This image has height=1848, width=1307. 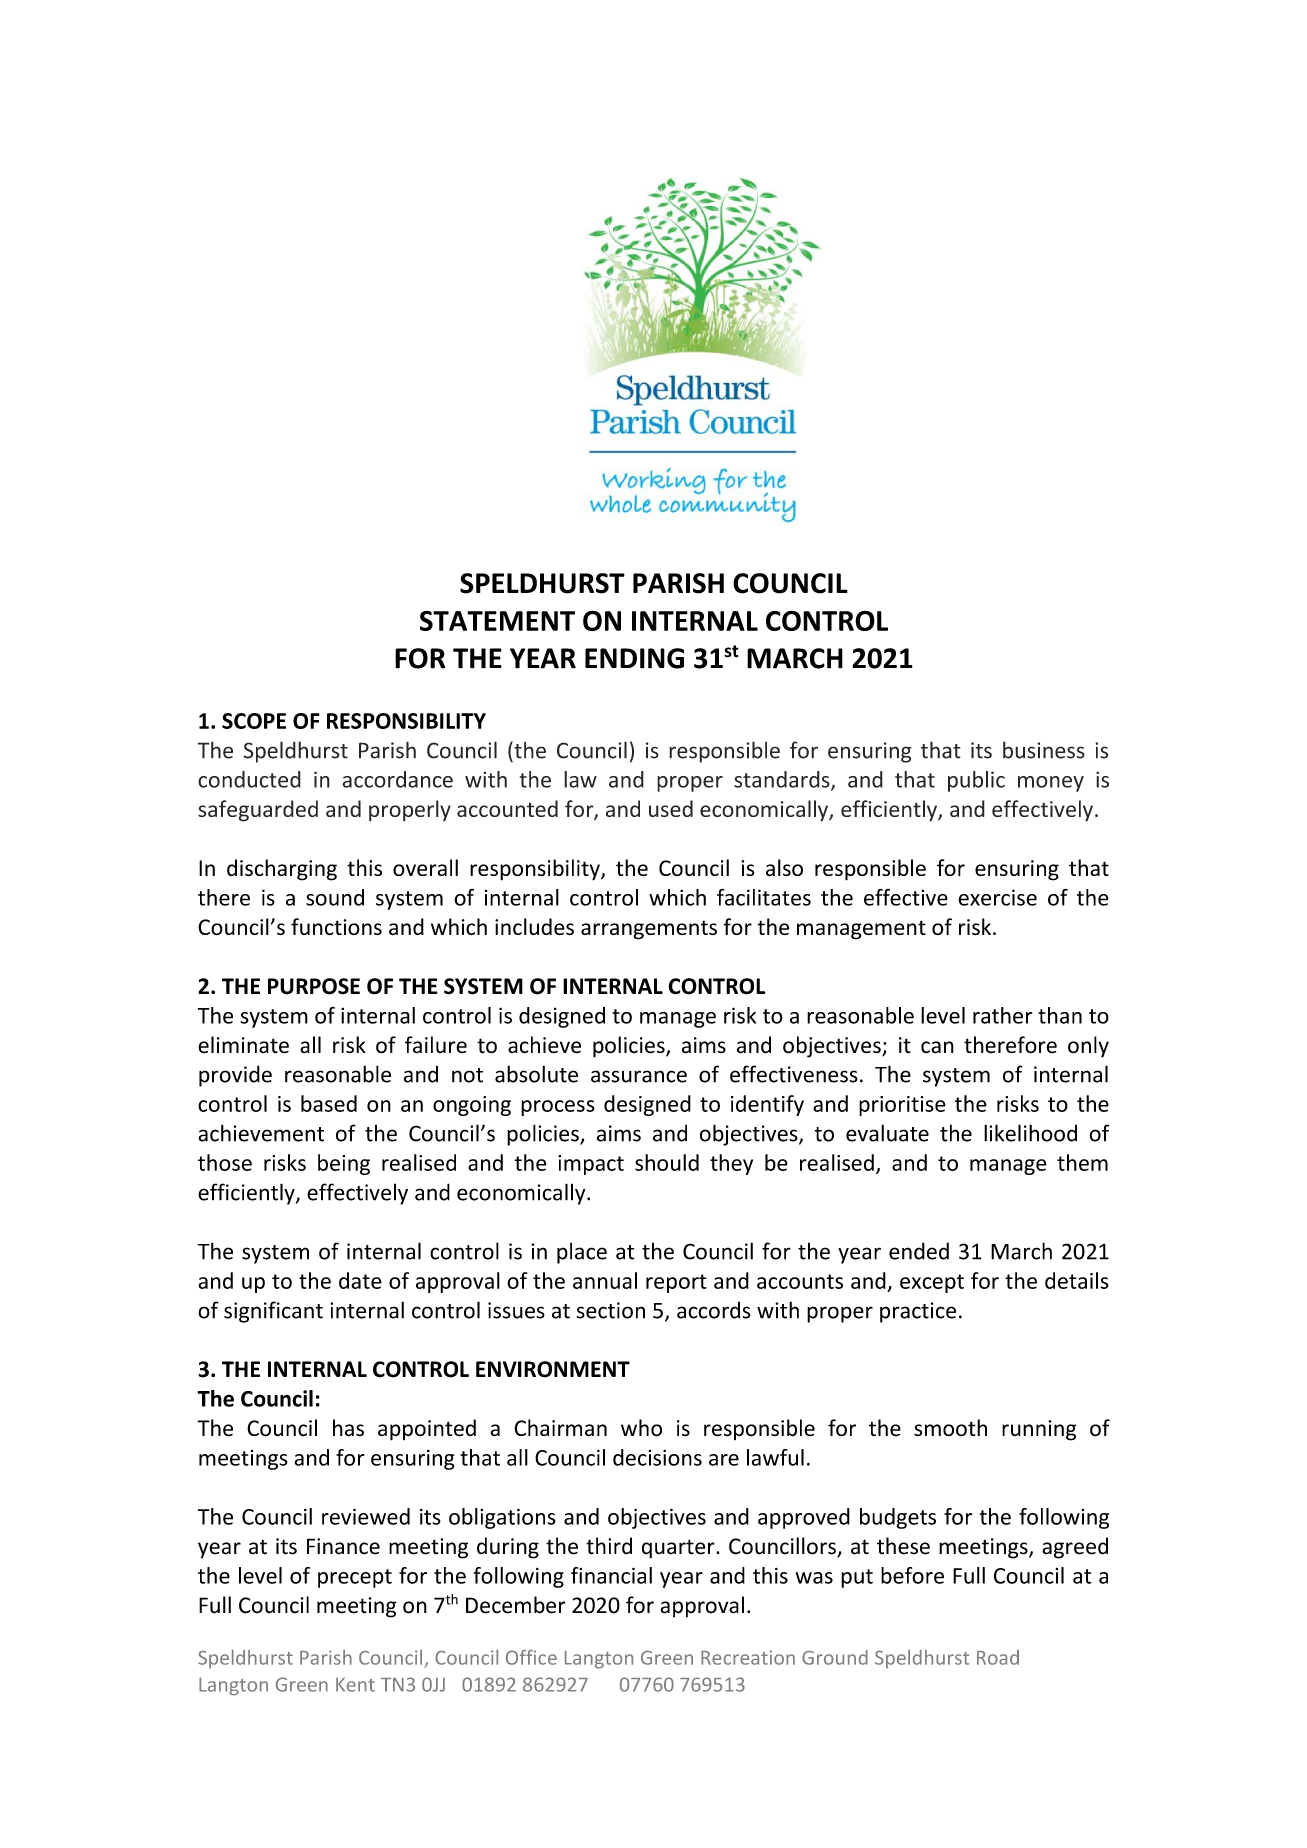 What do you see at coordinates (748, 1657) in the image?
I see `Recreation` at bounding box center [748, 1657].
